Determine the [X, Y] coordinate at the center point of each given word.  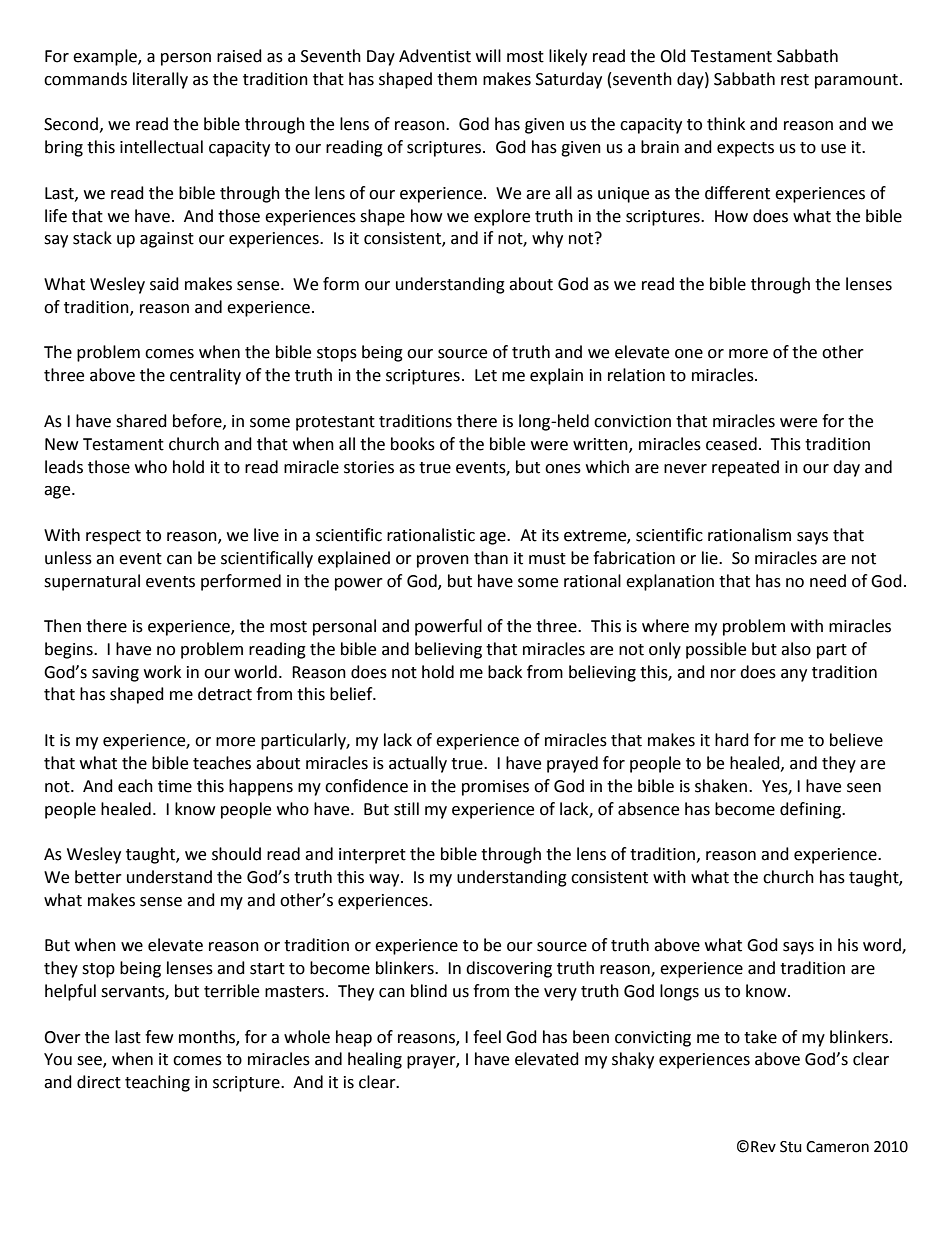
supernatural [92, 582]
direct [99, 1082]
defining [812, 810]
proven [443, 561]
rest [795, 80]
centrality [205, 376]
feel [487, 1037]
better [98, 877]
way [385, 880]
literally [160, 80]
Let [486, 375]
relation [636, 375]
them [457, 79]
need [828, 581]
